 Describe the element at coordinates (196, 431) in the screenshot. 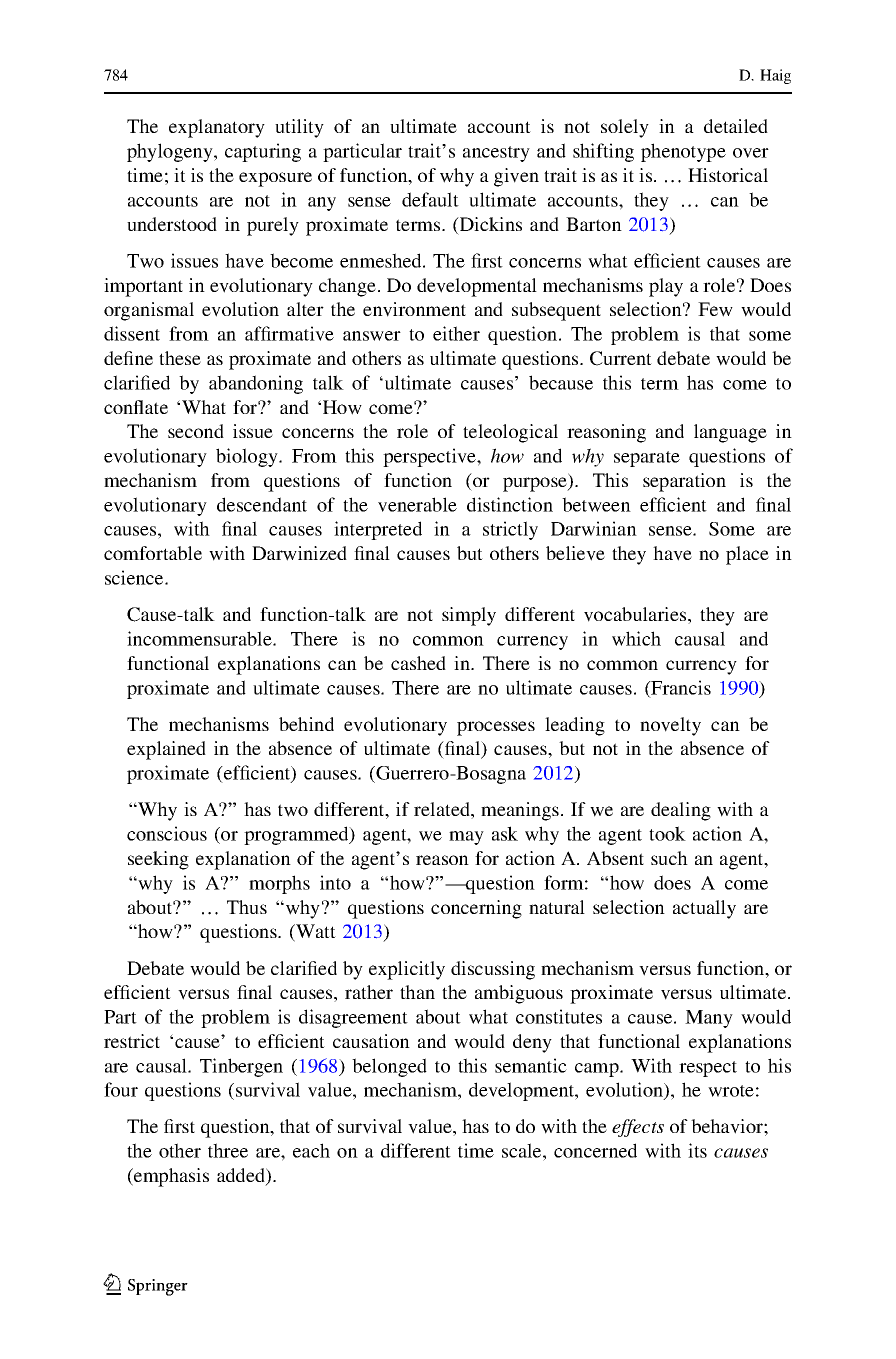

I see `second` at that location.
